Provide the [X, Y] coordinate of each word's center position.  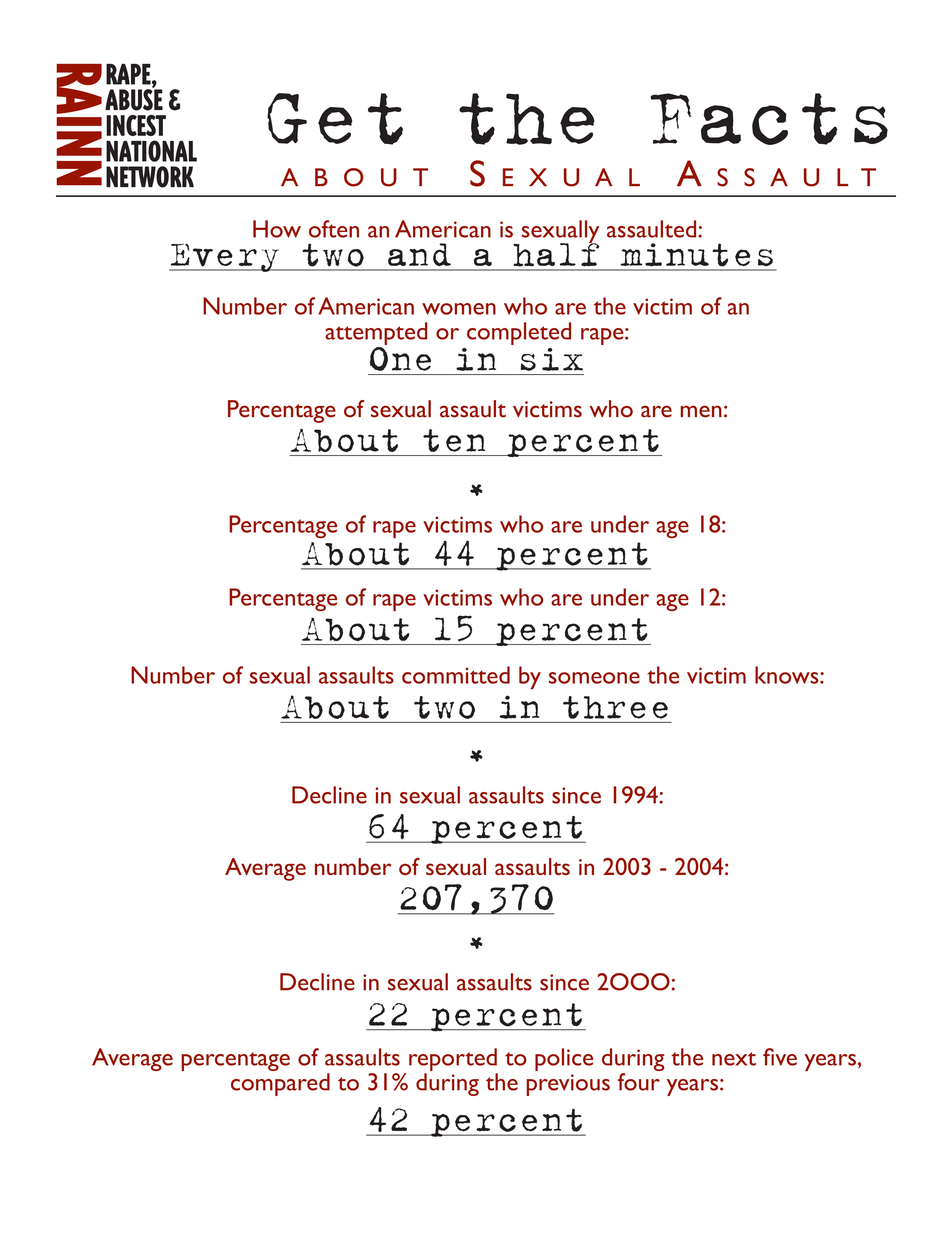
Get [335, 119]
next [734, 1059]
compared [280, 1084]
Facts [769, 119]
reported [453, 1061]
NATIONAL [151, 151]
